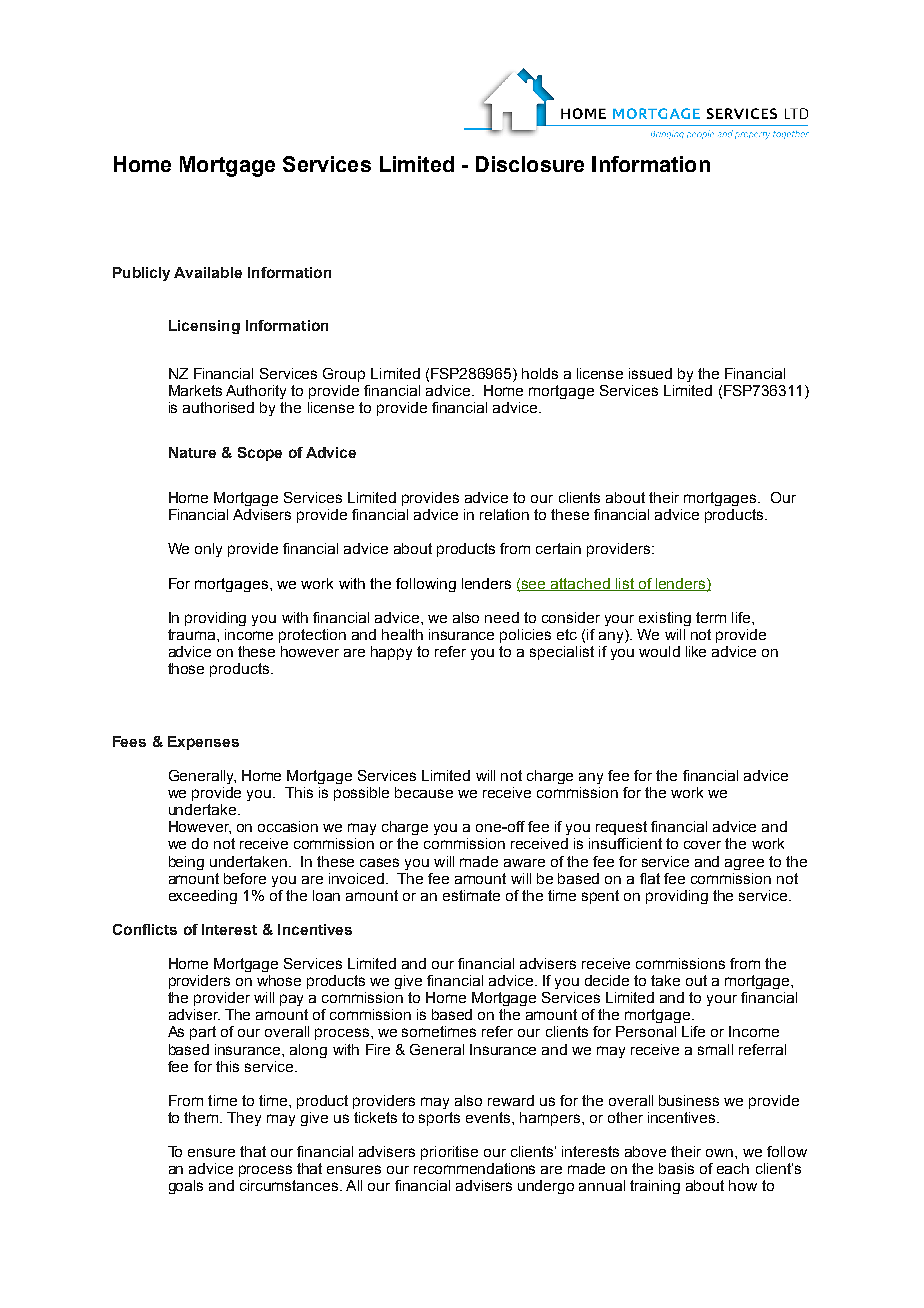  What do you see at coordinates (424, 792) in the screenshot?
I see `because` at bounding box center [424, 792].
